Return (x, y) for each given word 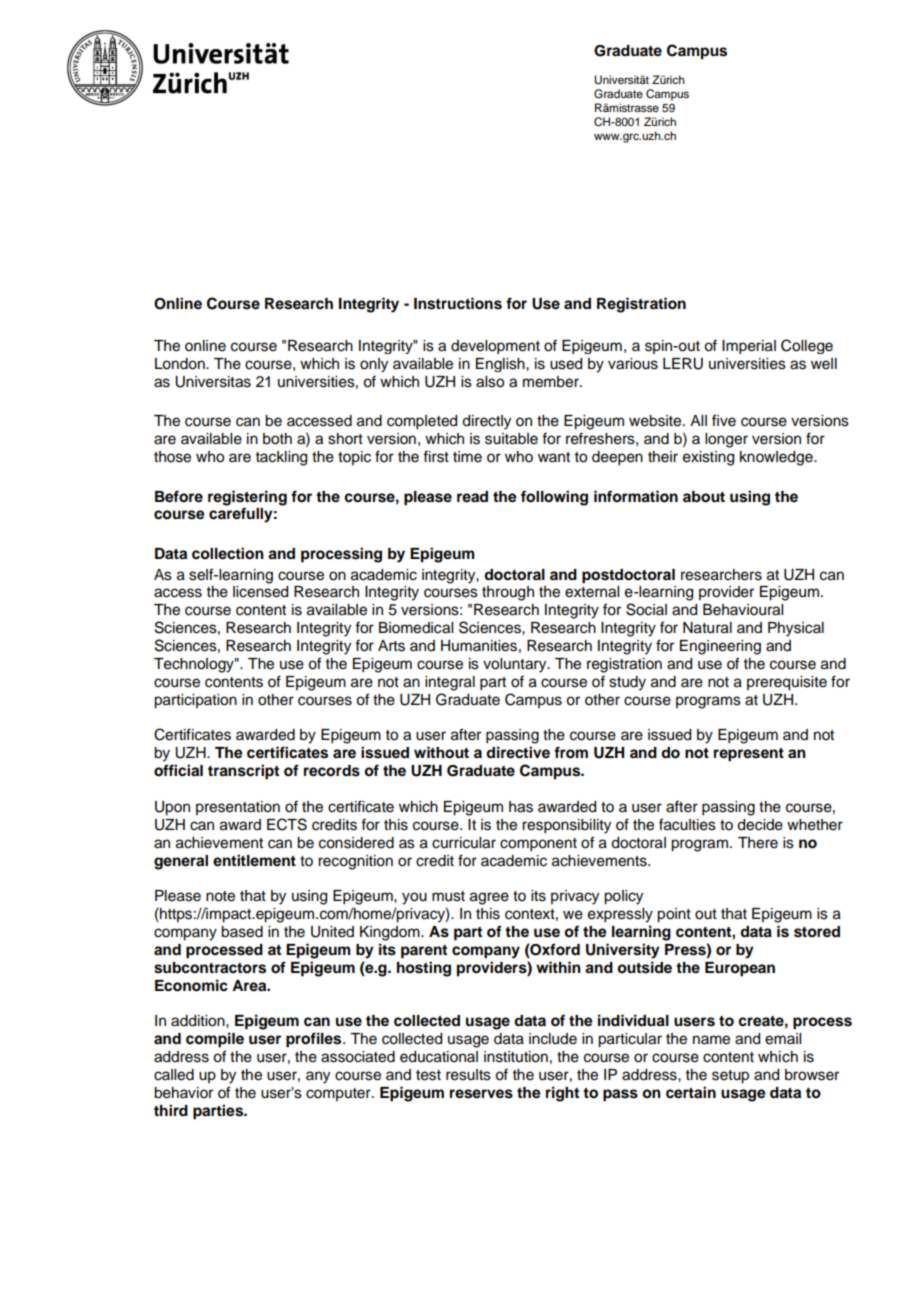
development (495, 347)
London (181, 364)
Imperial (749, 347)
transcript (243, 772)
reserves (481, 1094)
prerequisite (787, 683)
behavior (183, 1093)
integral (450, 683)
